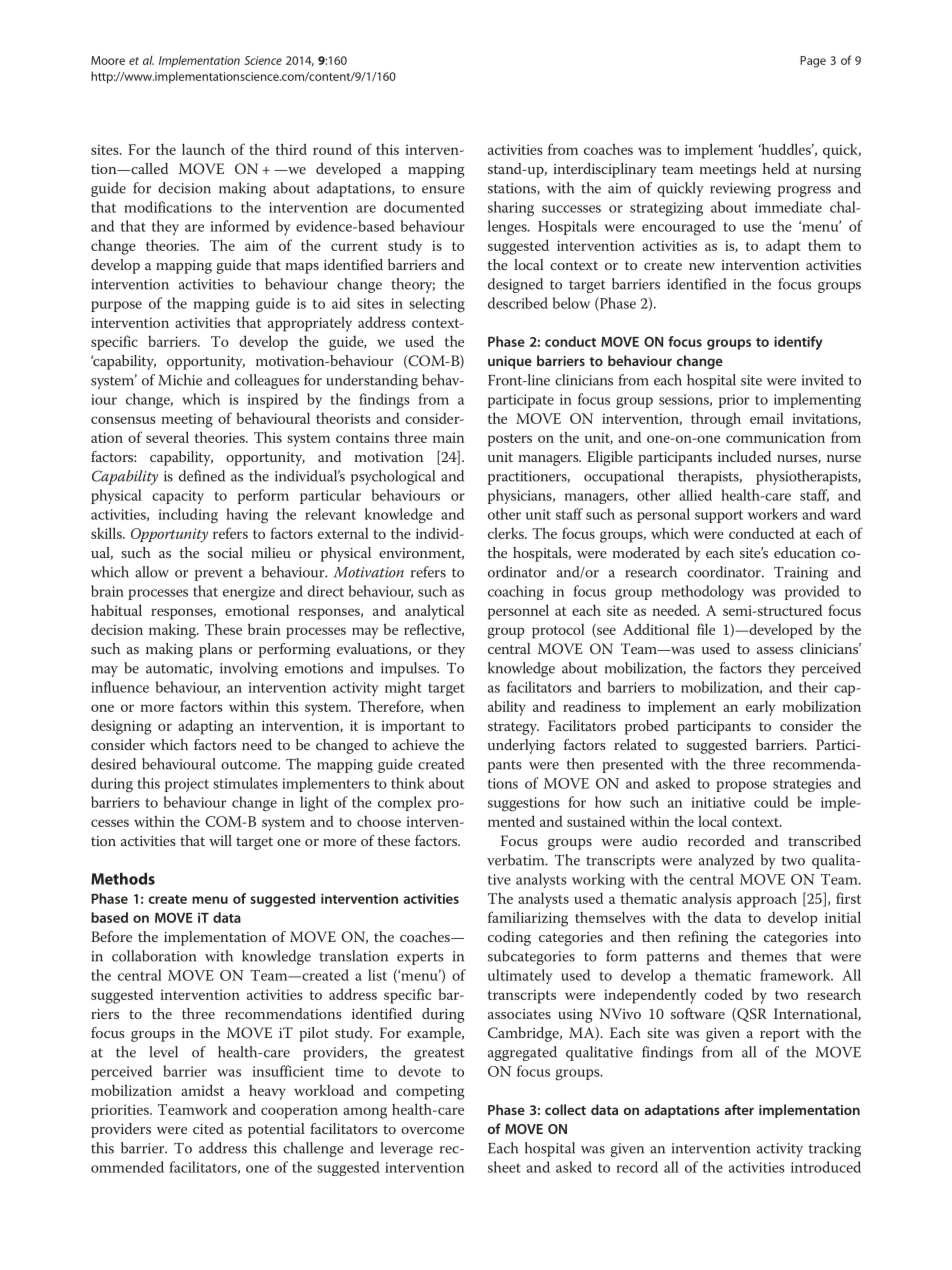  What do you see at coordinates (208, 1128) in the screenshot?
I see `cited` at bounding box center [208, 1128].
